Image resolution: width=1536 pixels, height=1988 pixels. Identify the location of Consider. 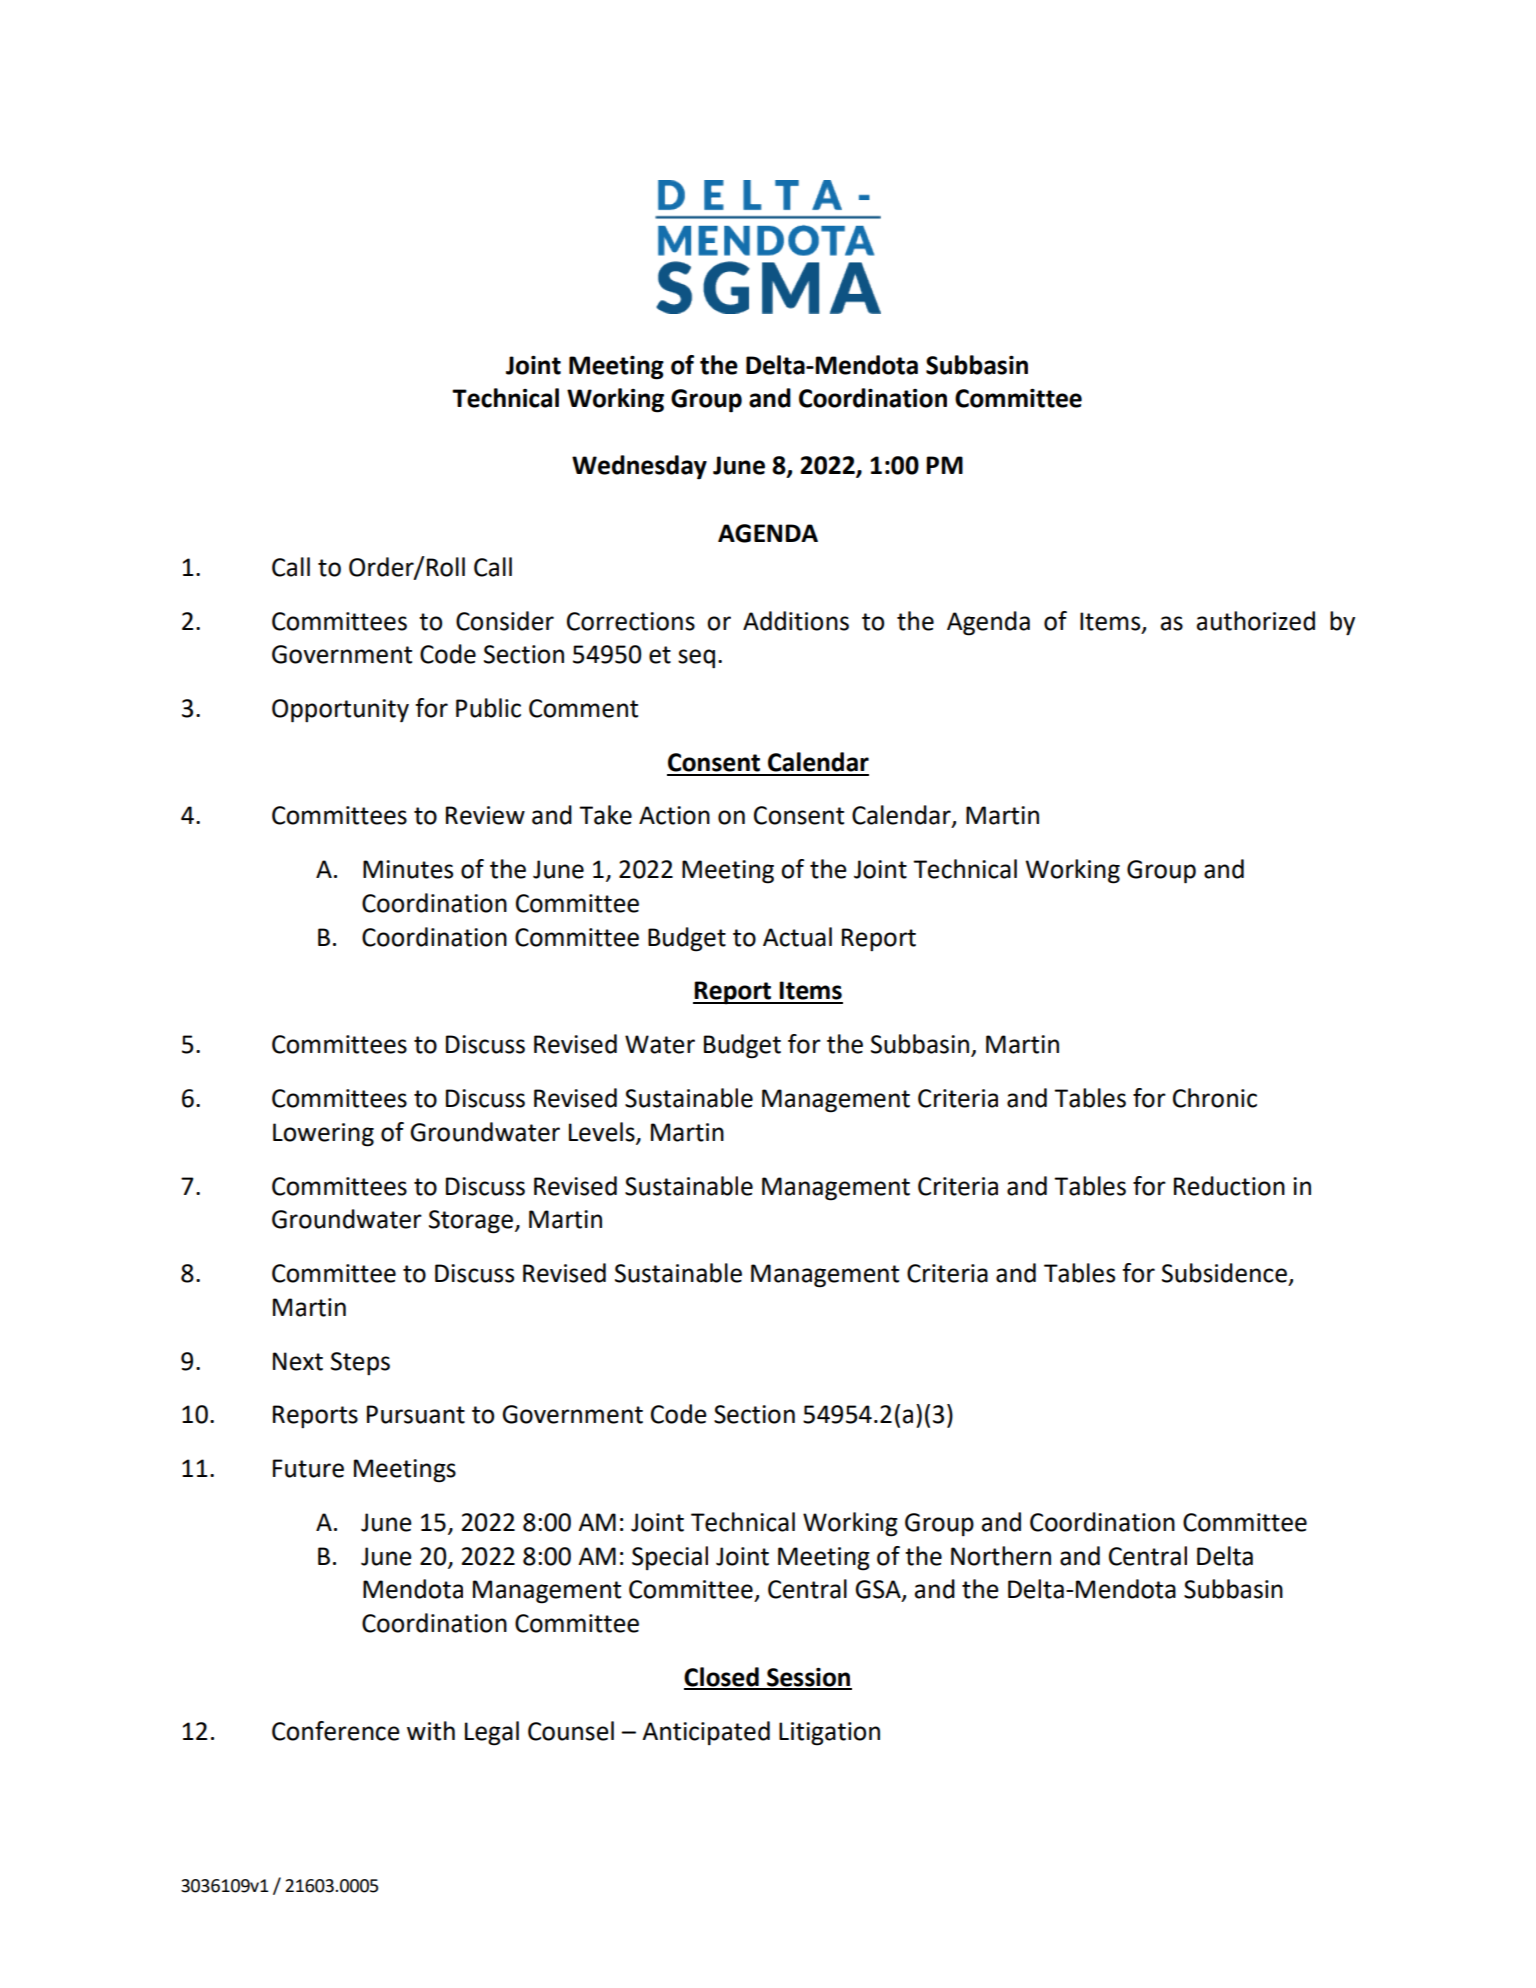
(505, 621).
